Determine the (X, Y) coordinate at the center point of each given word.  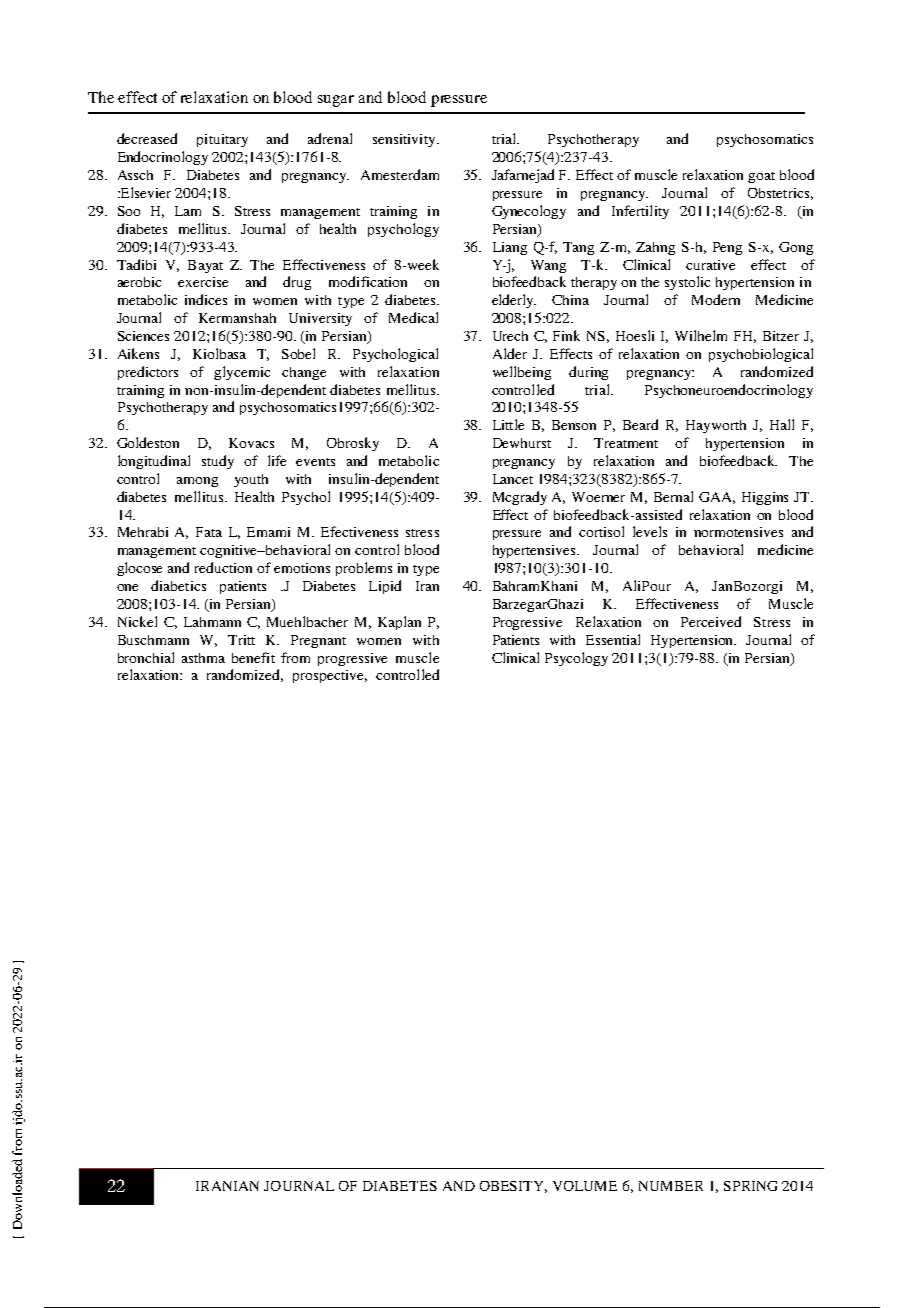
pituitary (222, 140)
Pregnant (318, 641)
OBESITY (513, 1187)
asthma (203, 658)
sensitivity (405, 140)
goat (761, 177)
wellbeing (522, 373)
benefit (253, 657)
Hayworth (716, 426)
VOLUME (585, 1186)
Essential (613, 639)
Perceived (711, 621)
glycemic (242, 373)
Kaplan (399, 623)
